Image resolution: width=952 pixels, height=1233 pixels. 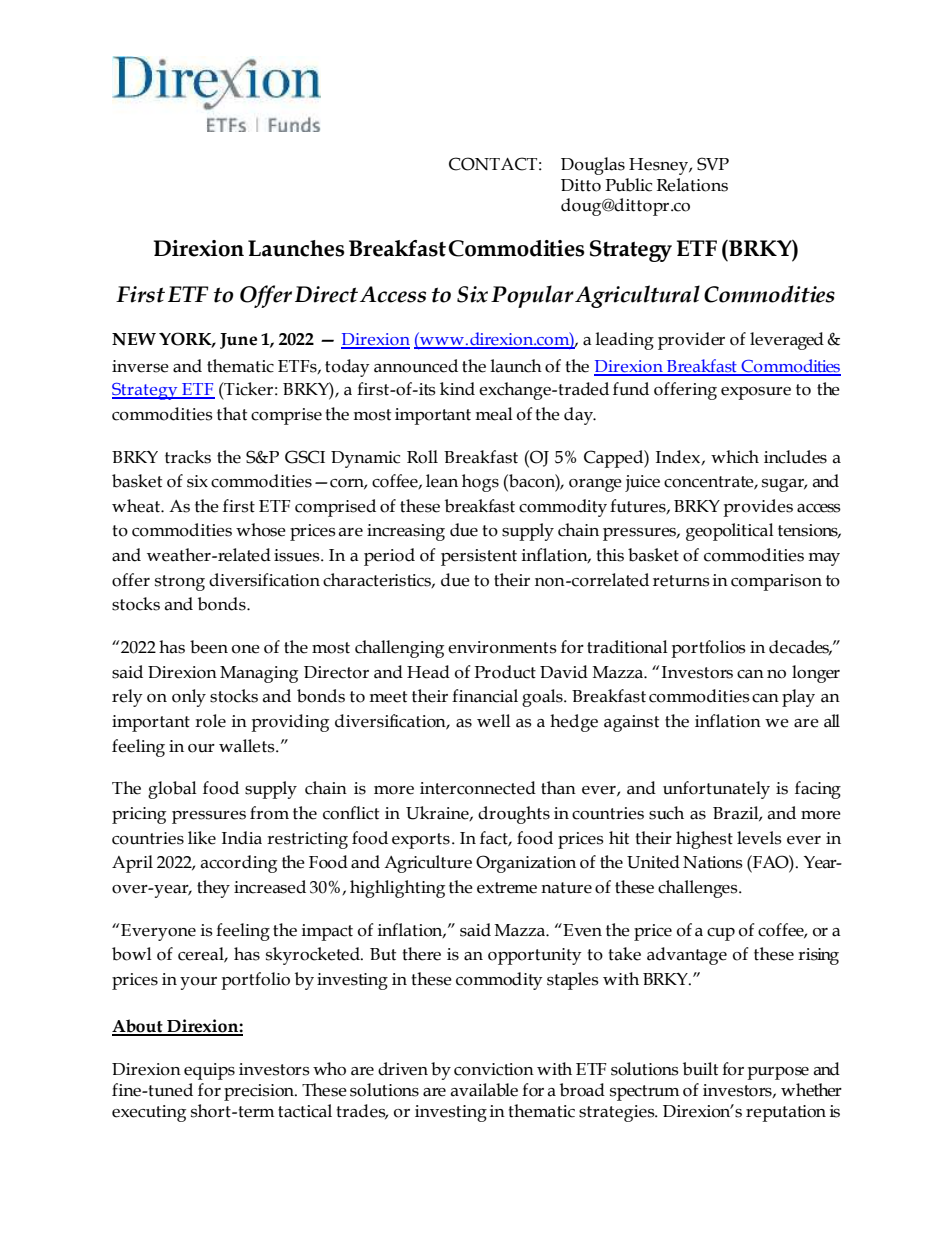 What do you see at coordinates (209, 647) in the page?
I see `been` at bounding box center [209, 647].
